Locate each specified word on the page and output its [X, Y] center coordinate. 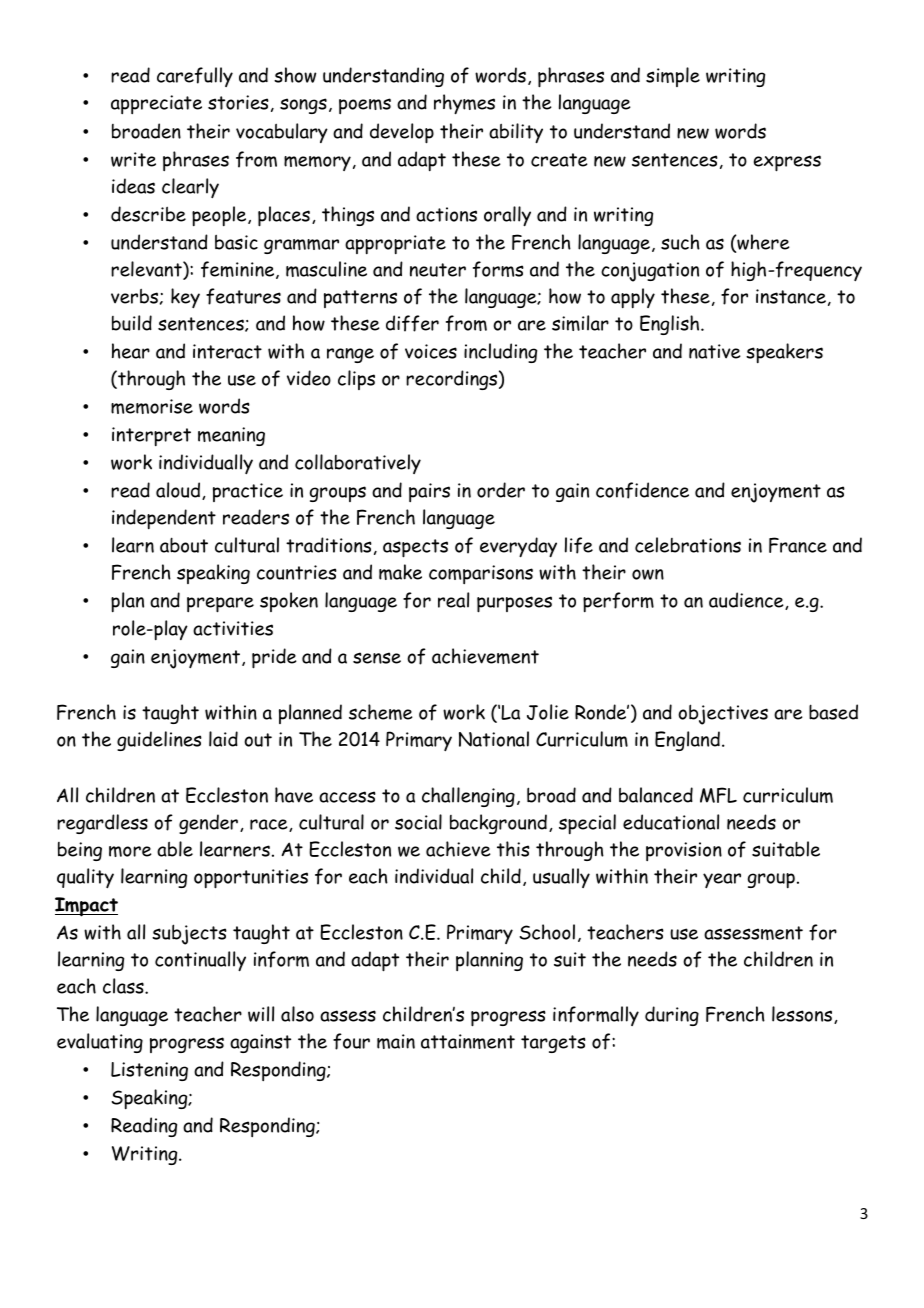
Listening [149, 1071]
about [184, 545]
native [715, 351]
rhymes [464, 104]
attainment [468, 1041]
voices [431, 351]
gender [210, 824]
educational [671, 822]
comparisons [481, 574]
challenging [468, 797]
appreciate [156, 104]
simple [673, 77]
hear [131, 351]
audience [747, 601]
